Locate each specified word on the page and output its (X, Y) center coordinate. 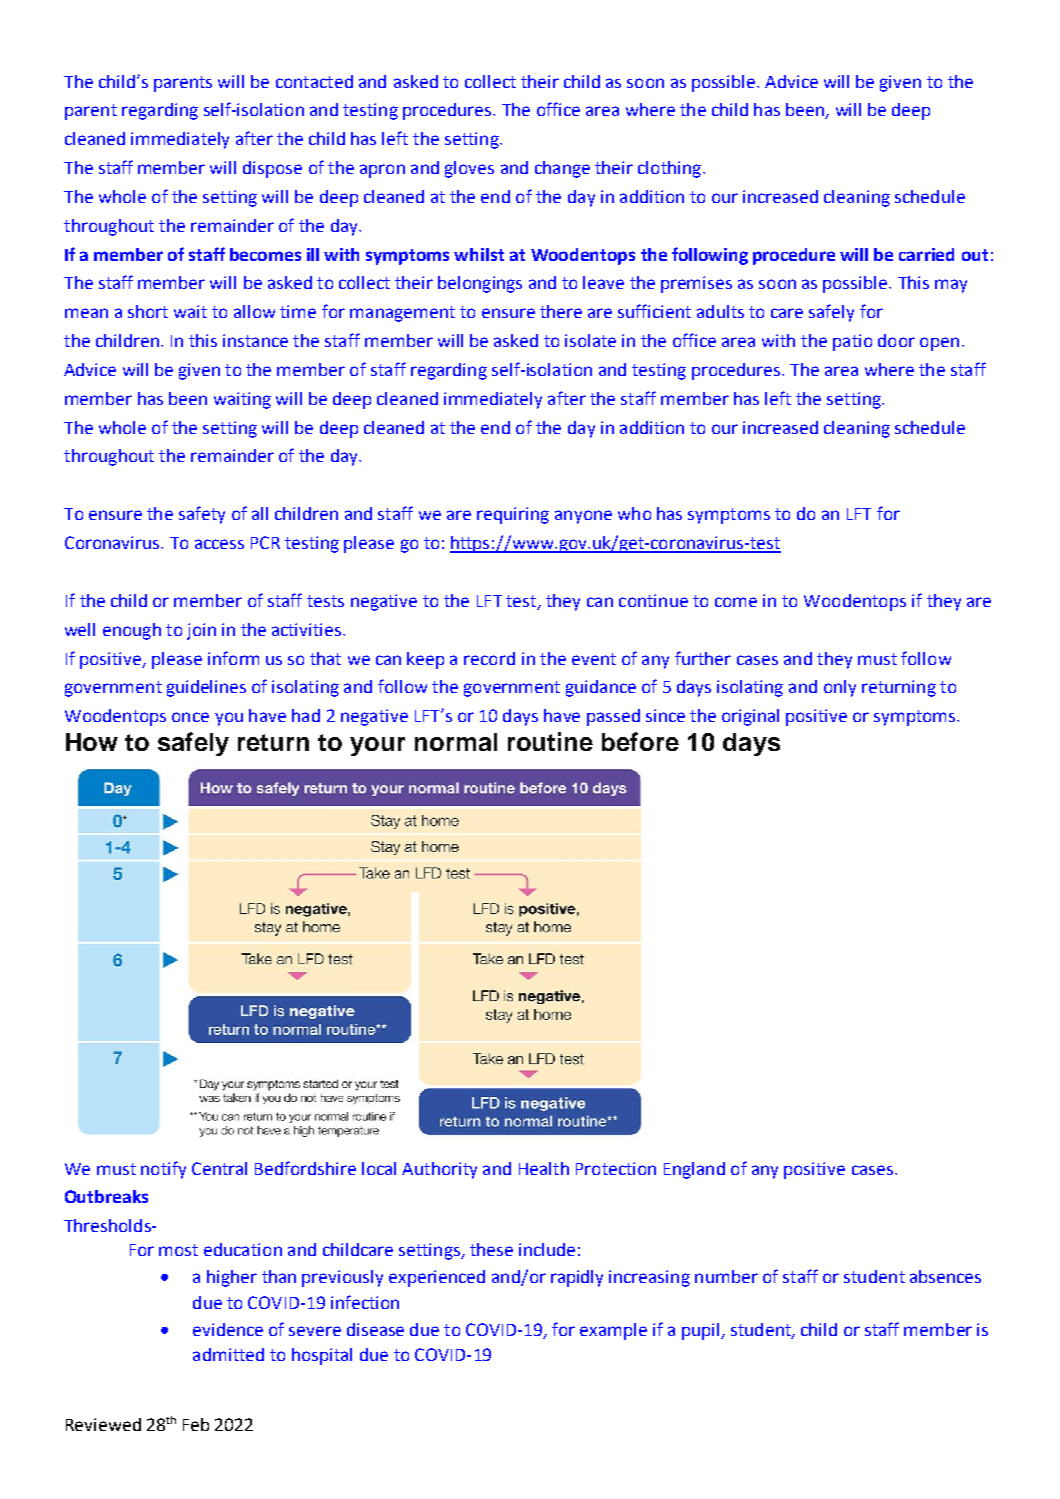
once (190, 717)
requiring (513, 515)
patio (852, 342)
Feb (196, 1424)
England (694, 1170)
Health (544, 1168)
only (840, 688)
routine (550, 741)
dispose (272, 169)
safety (202, 515)
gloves (469, 169)
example (613, 1331)
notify (163, 1170)
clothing (669, 169)
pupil (702, 1331)
